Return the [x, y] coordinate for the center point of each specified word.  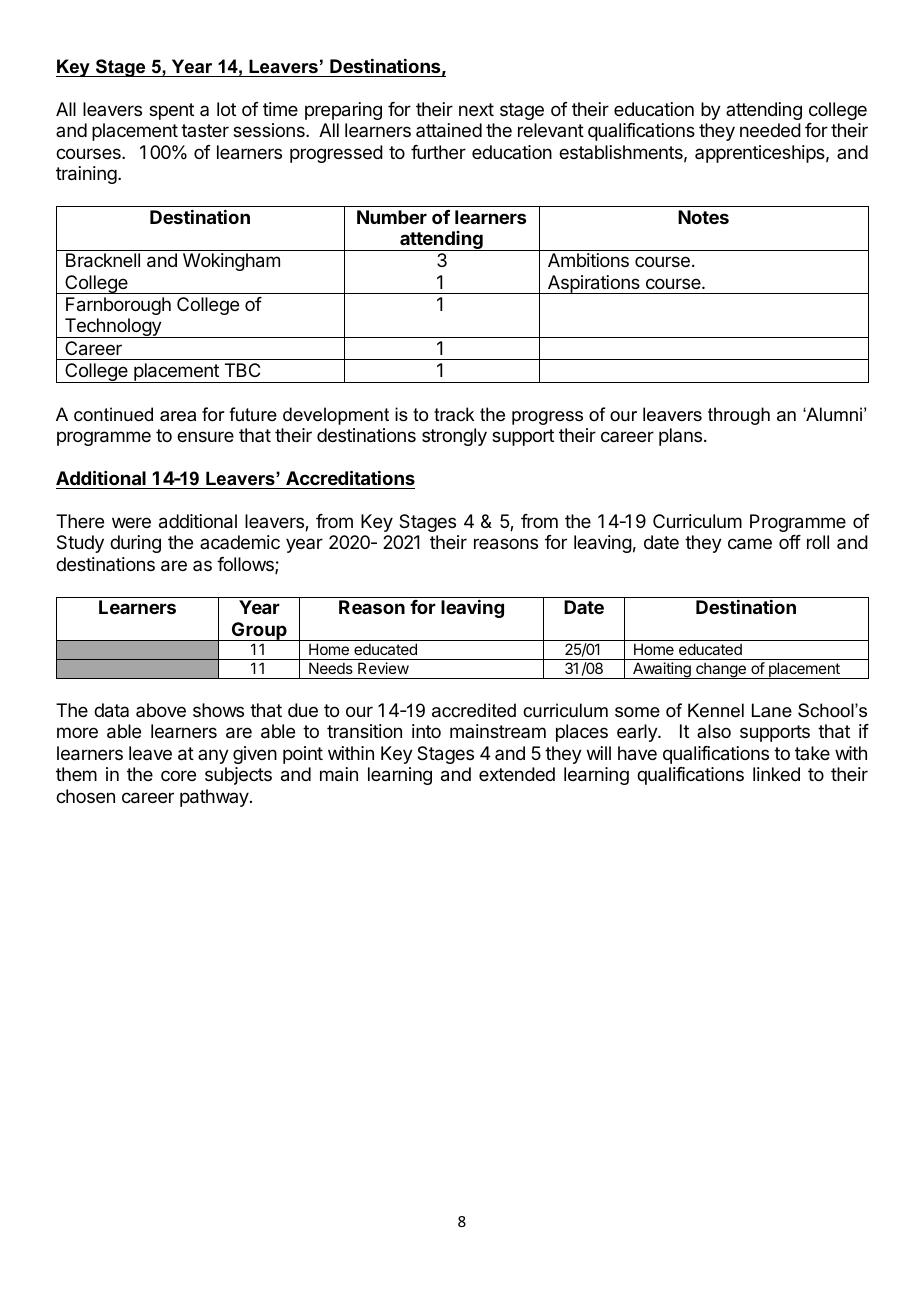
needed [770, 130]
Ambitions [588, 260]
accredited [474, 710]
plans [682, 437]
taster [205, 130]
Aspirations [593, 284]
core [178, 775]
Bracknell [103, 260]
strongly [454, 437]
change [721, 670]
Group [259, 631]
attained [449, 130]
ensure [205, 436]
